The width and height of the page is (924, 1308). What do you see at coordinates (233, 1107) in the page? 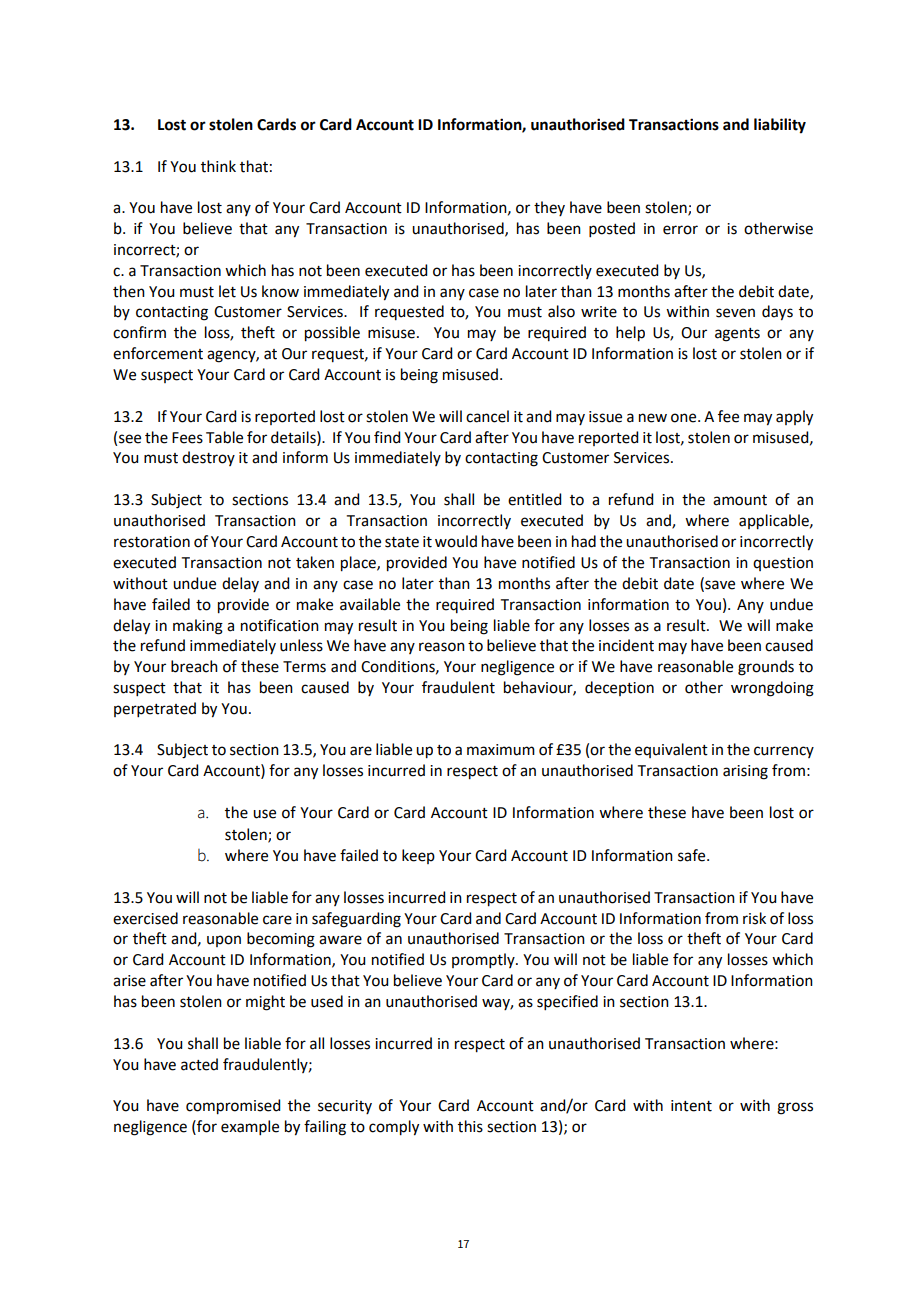
I see `compromised` at bounding box center [233, 1107].
